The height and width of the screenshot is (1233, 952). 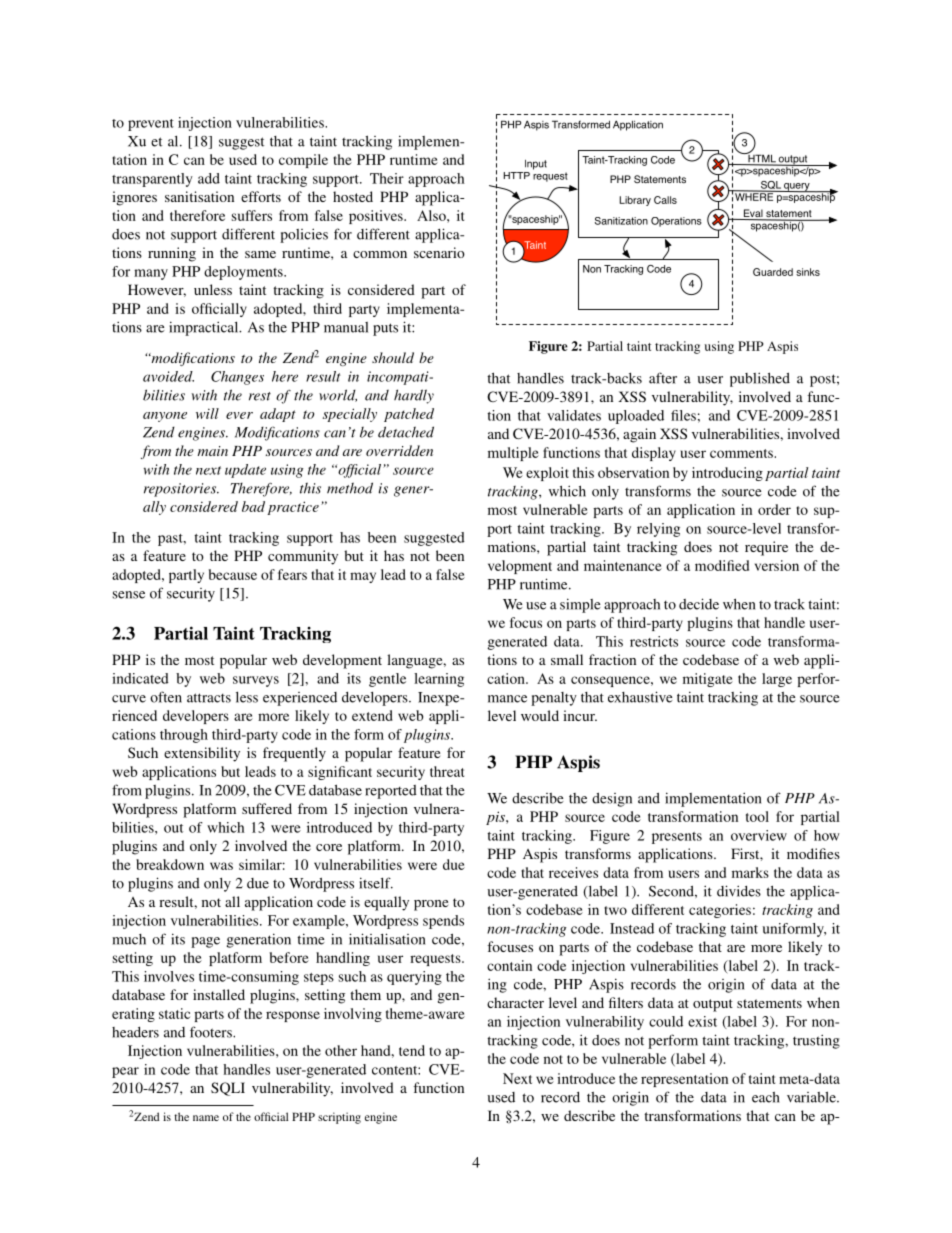 What do you see at coordinates (517, 175) in the screenshot?
I see `HTTP` at bounding box center [517, 175].
